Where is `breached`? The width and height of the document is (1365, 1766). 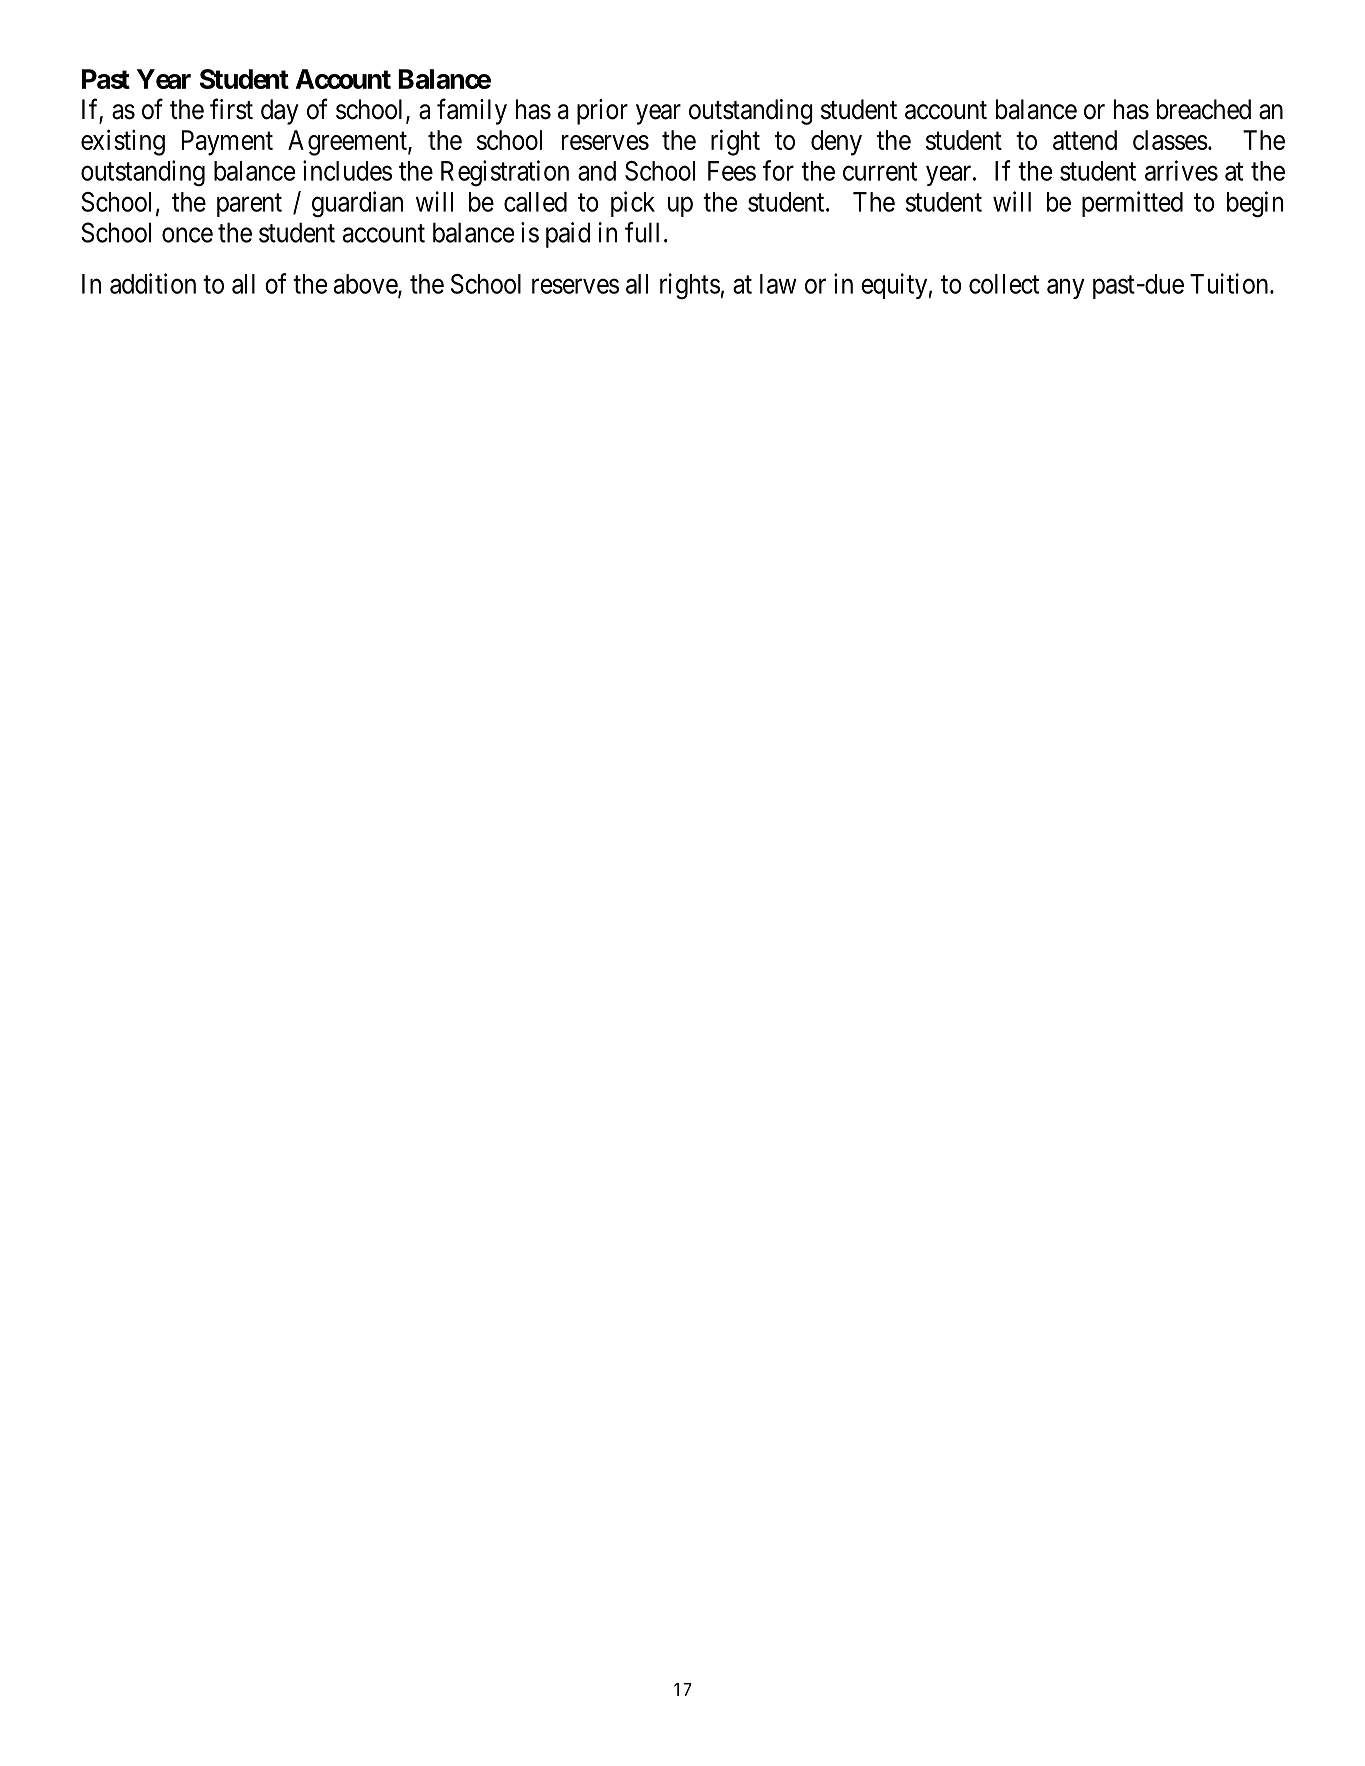 breached is located at coordinates (1204, 109).
